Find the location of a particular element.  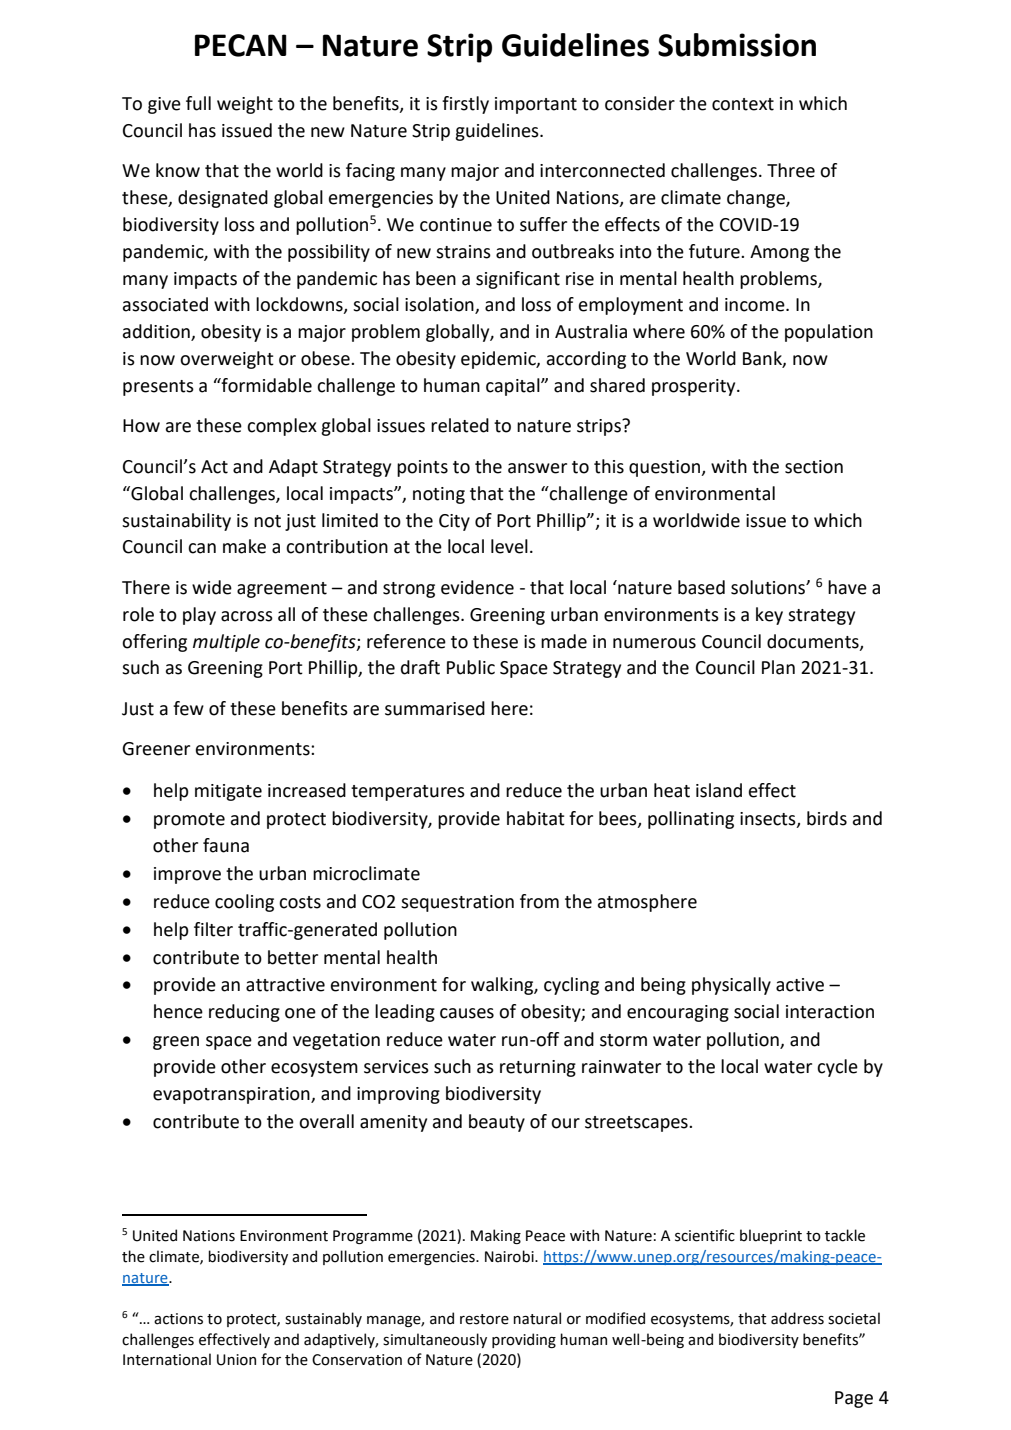

physically is located at coordinates (731, 986).
